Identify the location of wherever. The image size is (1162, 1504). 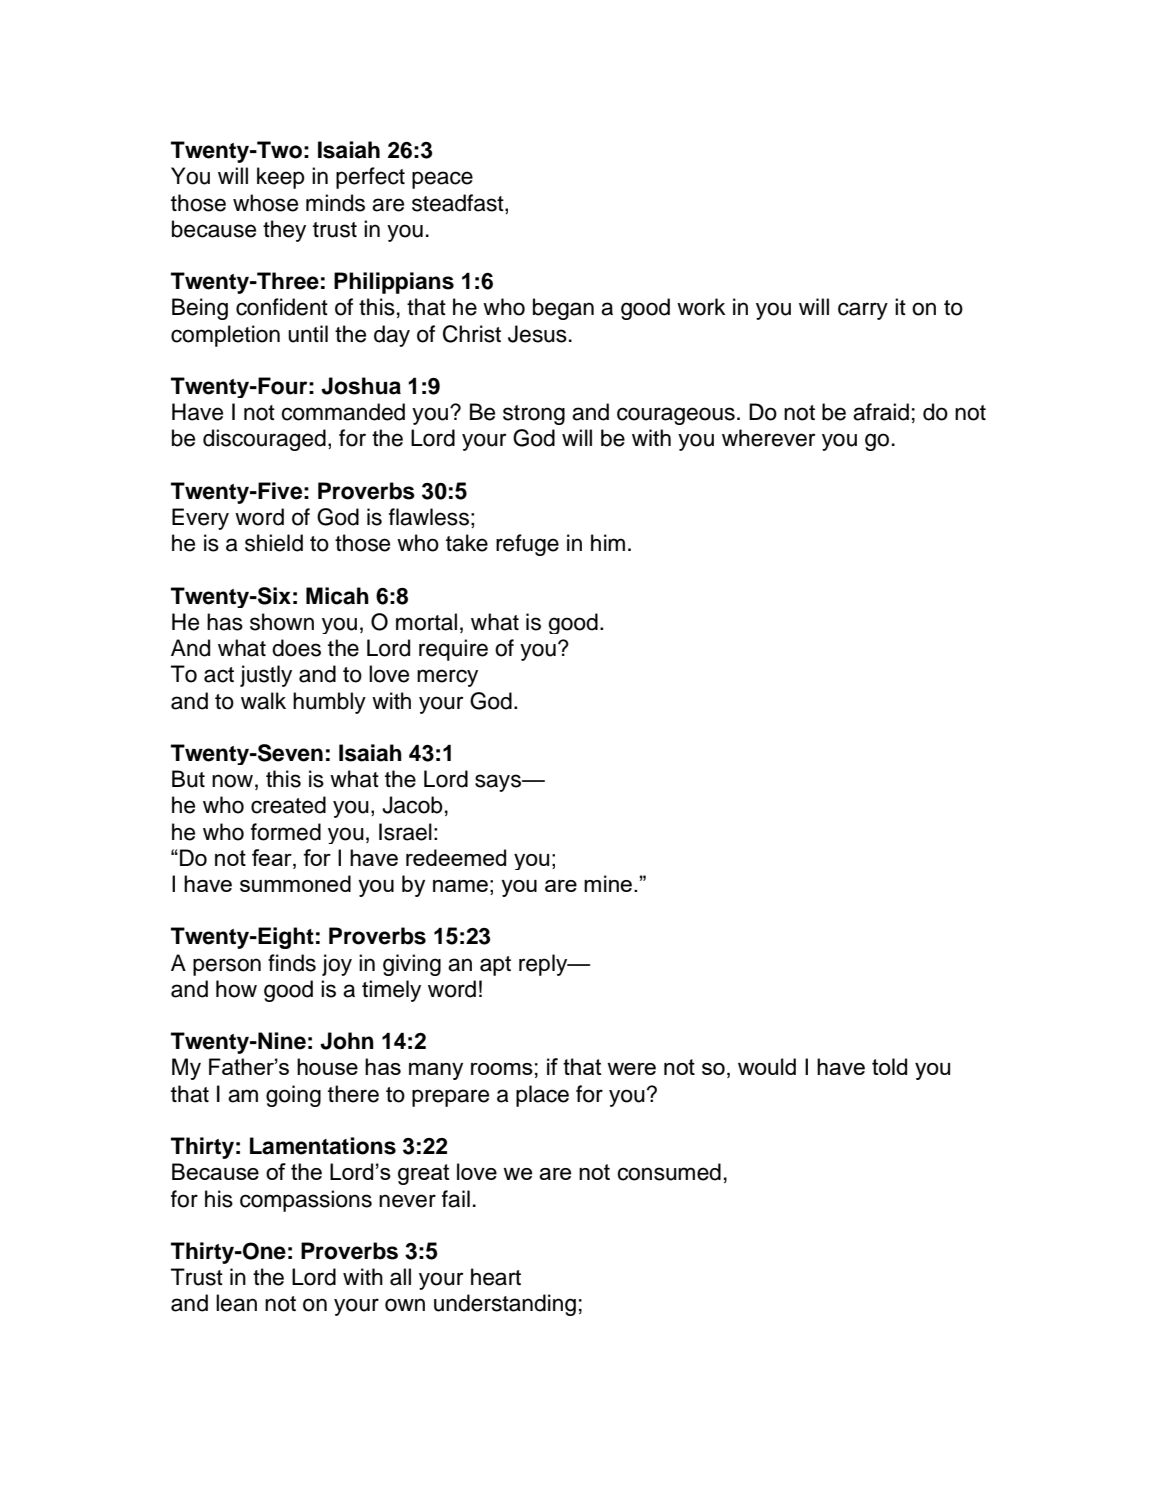
(769, 438).
